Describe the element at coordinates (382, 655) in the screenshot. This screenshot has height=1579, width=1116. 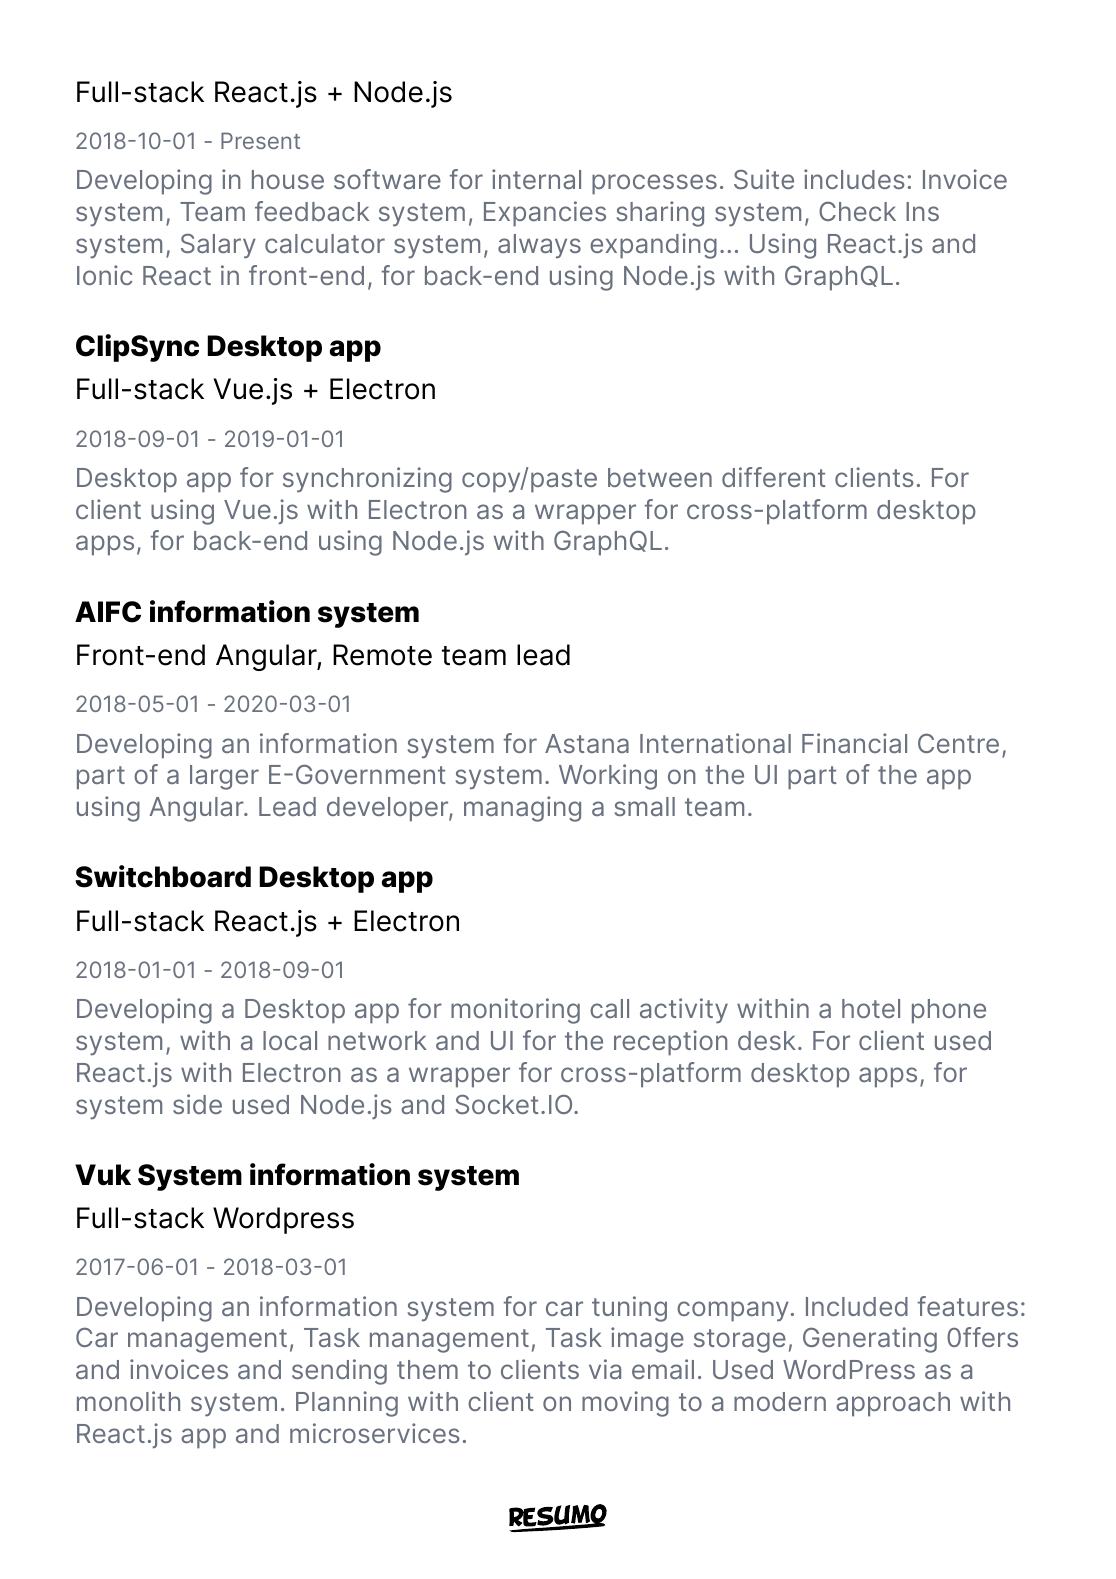
I see `Remote` at that location.
